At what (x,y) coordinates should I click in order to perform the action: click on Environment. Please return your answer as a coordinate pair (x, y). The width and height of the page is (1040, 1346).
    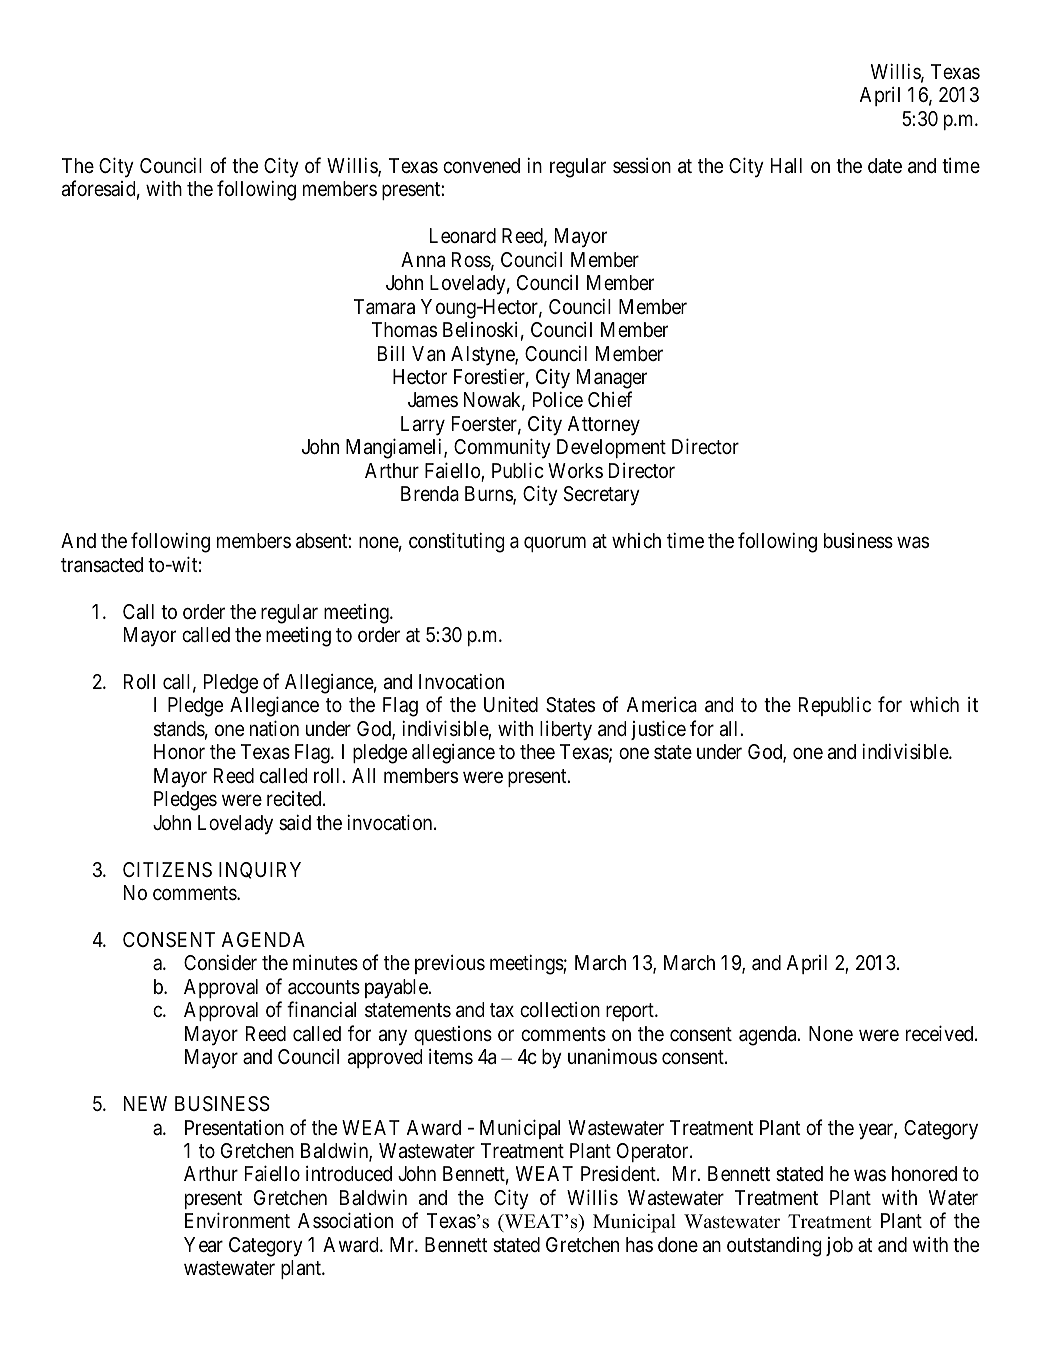
    Looking at the image, I should click on (237, 1220).
